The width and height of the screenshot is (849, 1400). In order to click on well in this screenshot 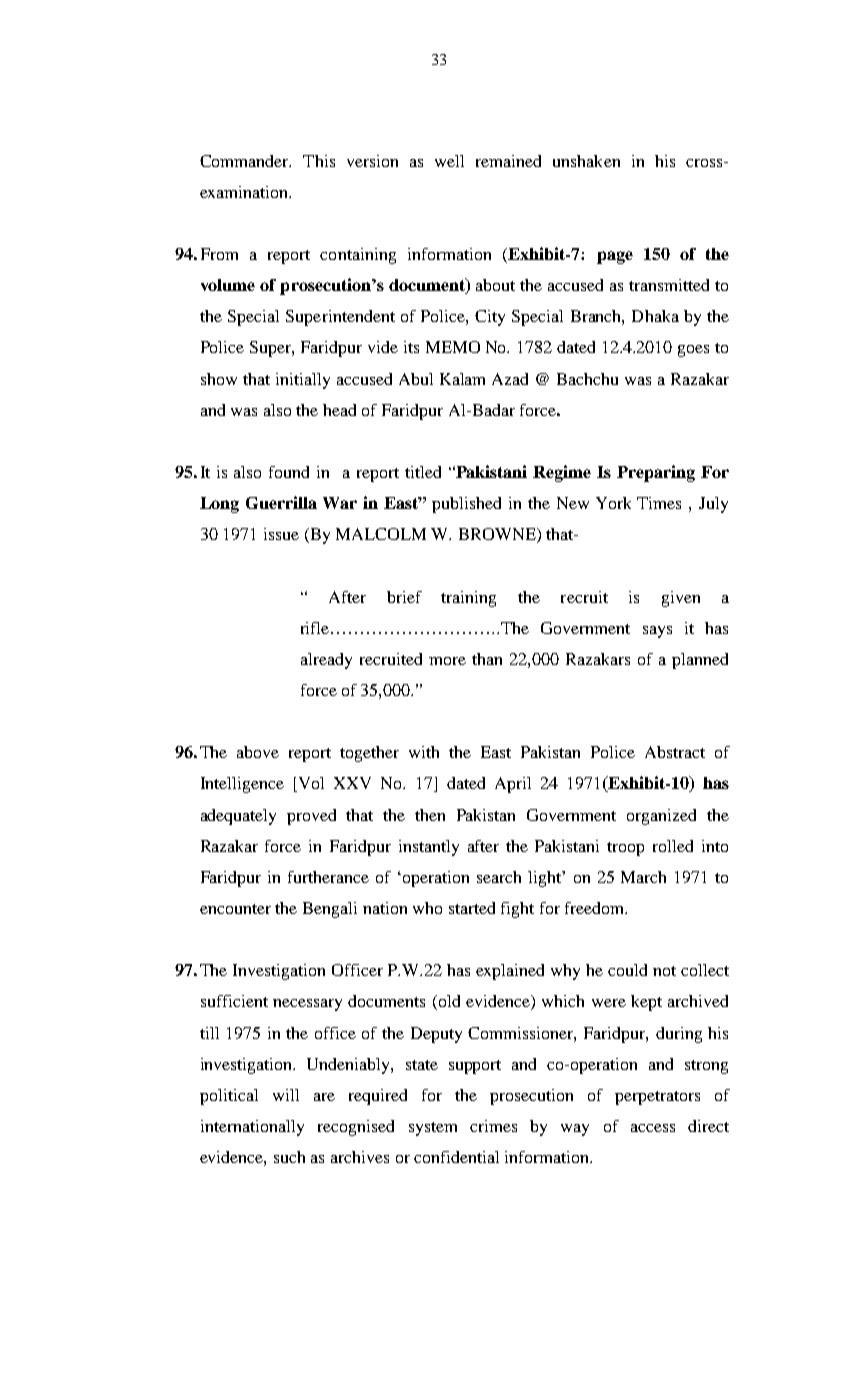, I will do `click(449, 161)`.
